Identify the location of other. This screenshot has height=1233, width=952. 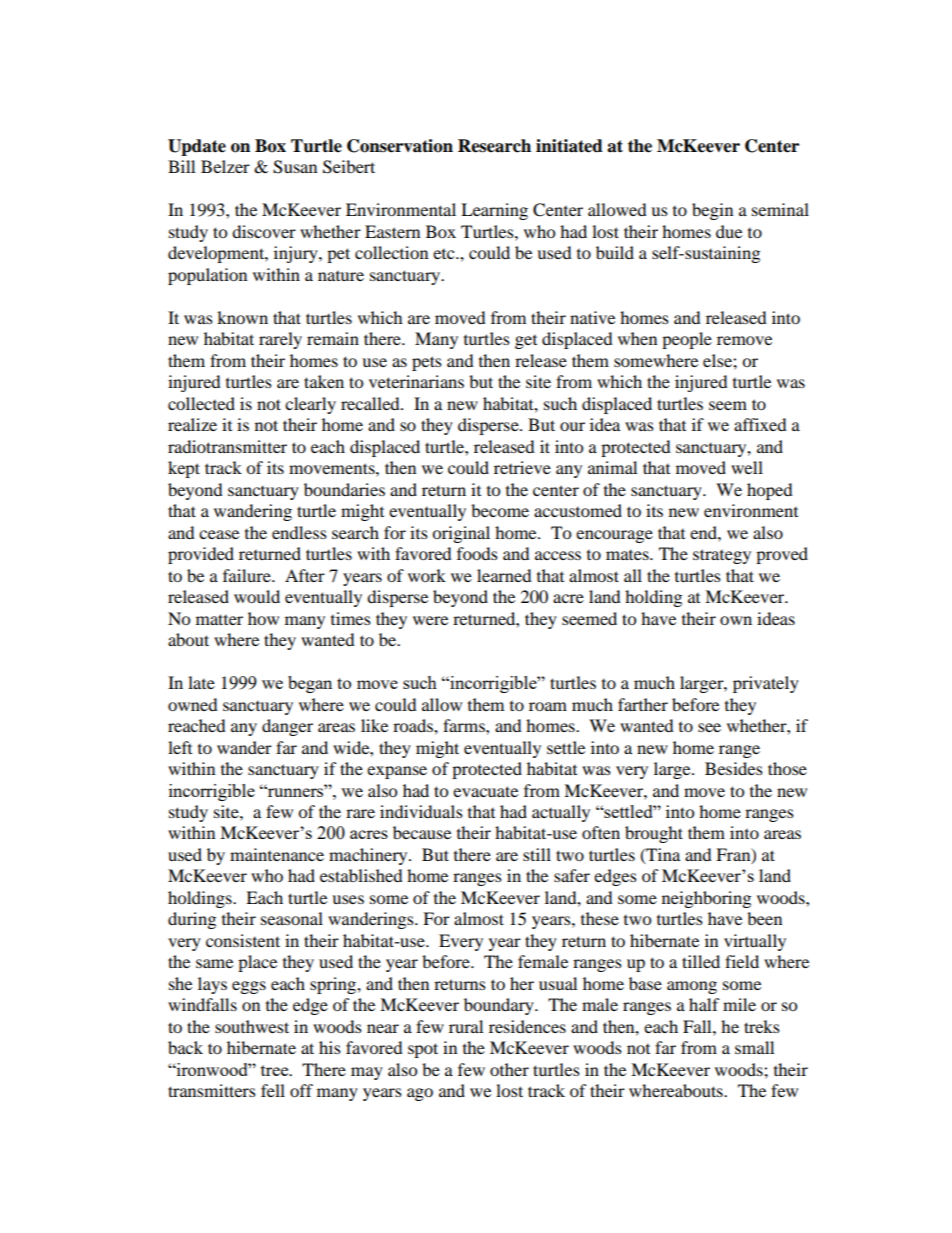
(509, 1069).
